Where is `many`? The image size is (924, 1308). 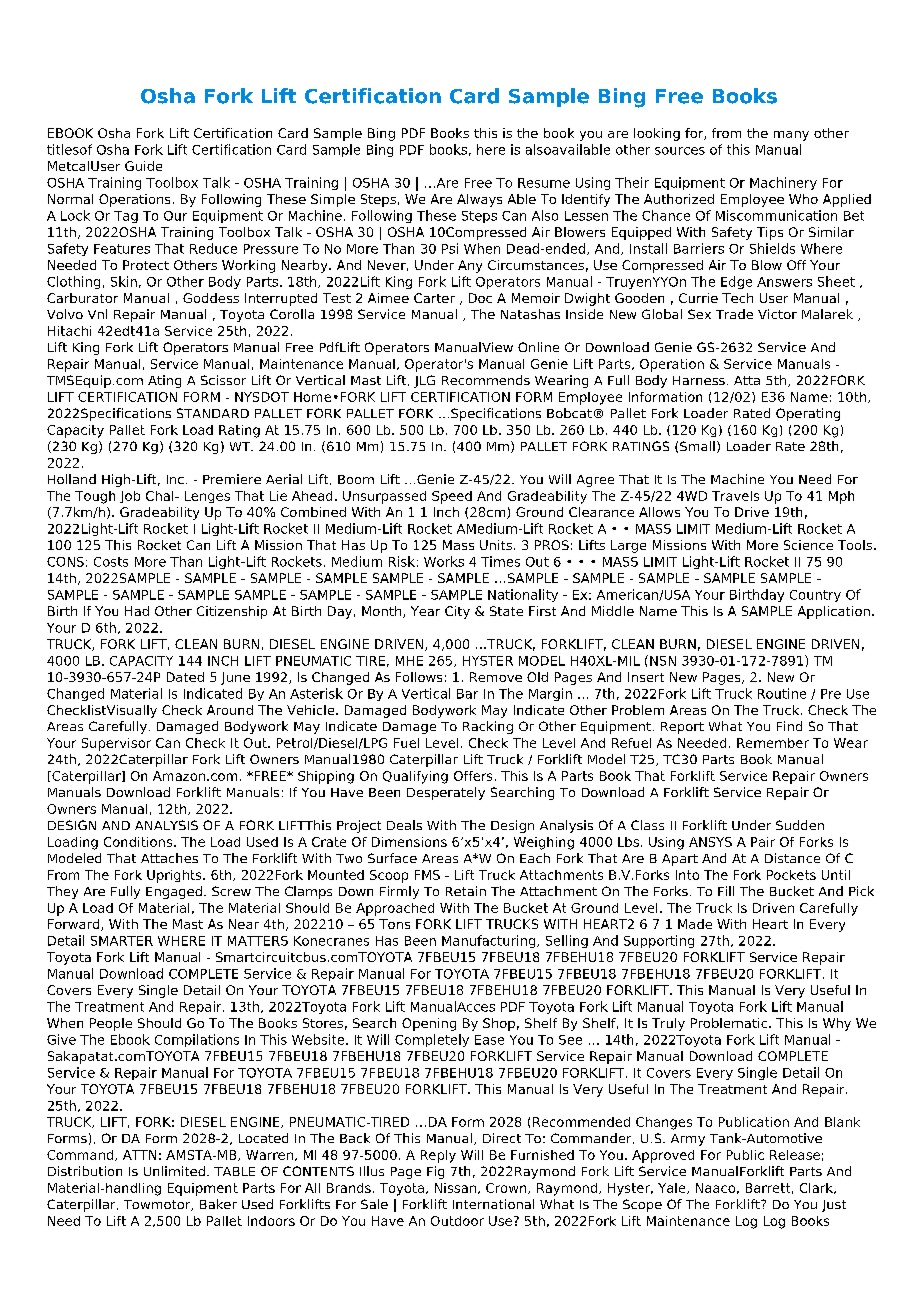
many is located at coordinates (791, 136).
